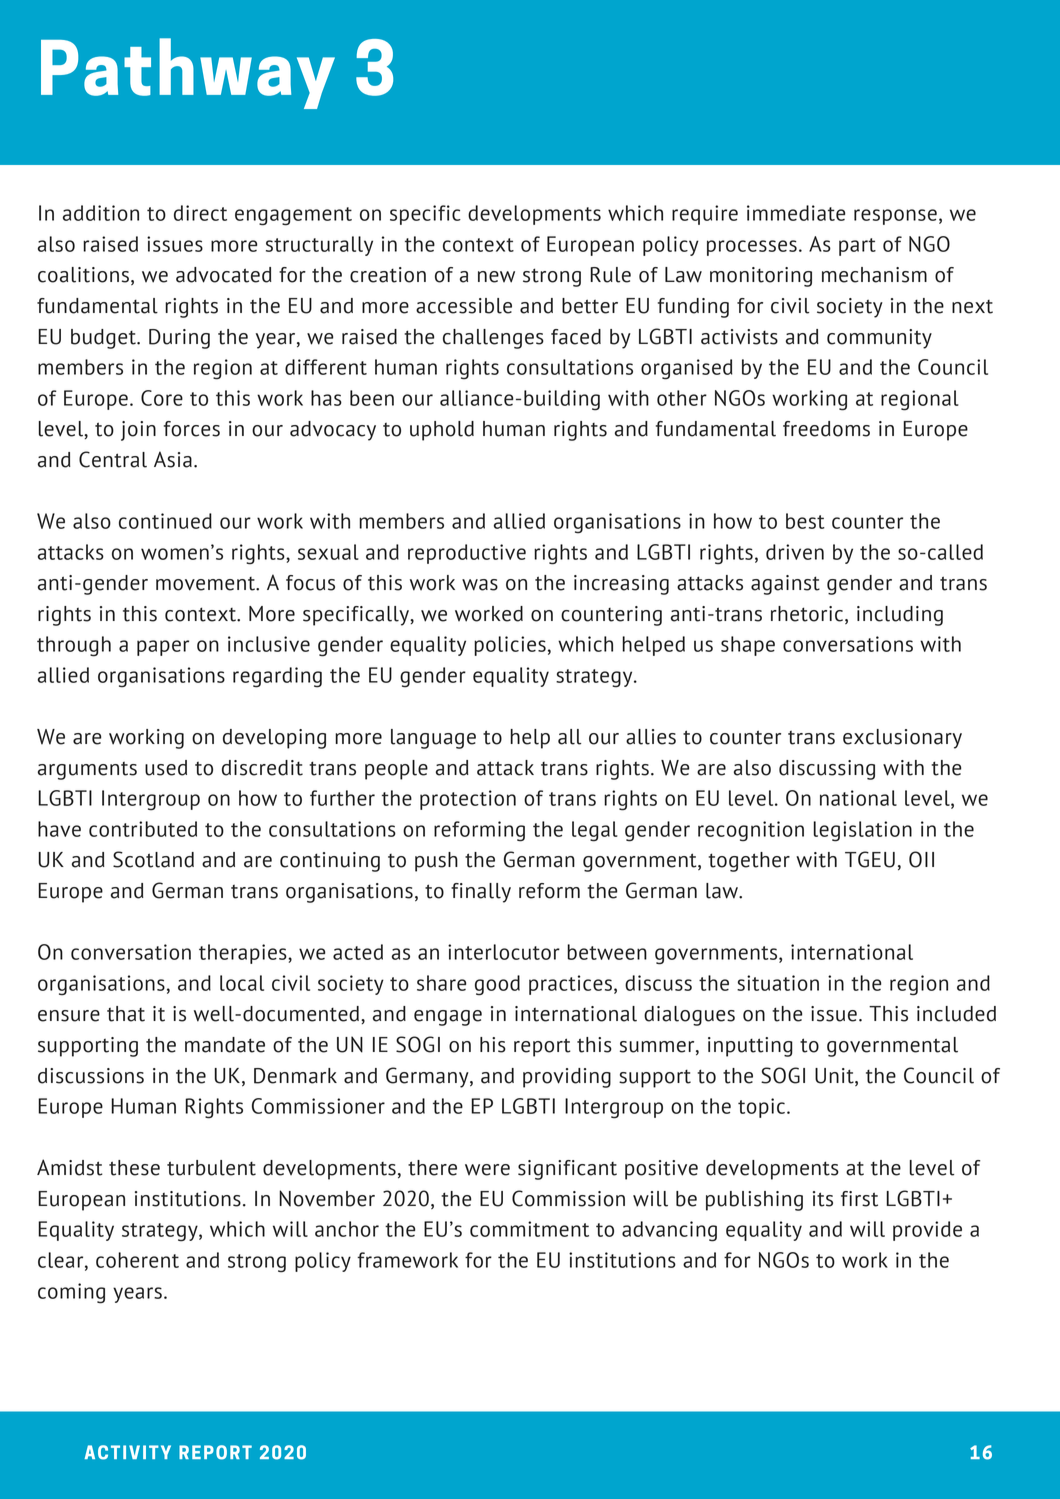 This screenshot has width=1060, height=1499. Describe the element at coordinates (188, 73) in the screenshot. I see `Pathway` at that location.
